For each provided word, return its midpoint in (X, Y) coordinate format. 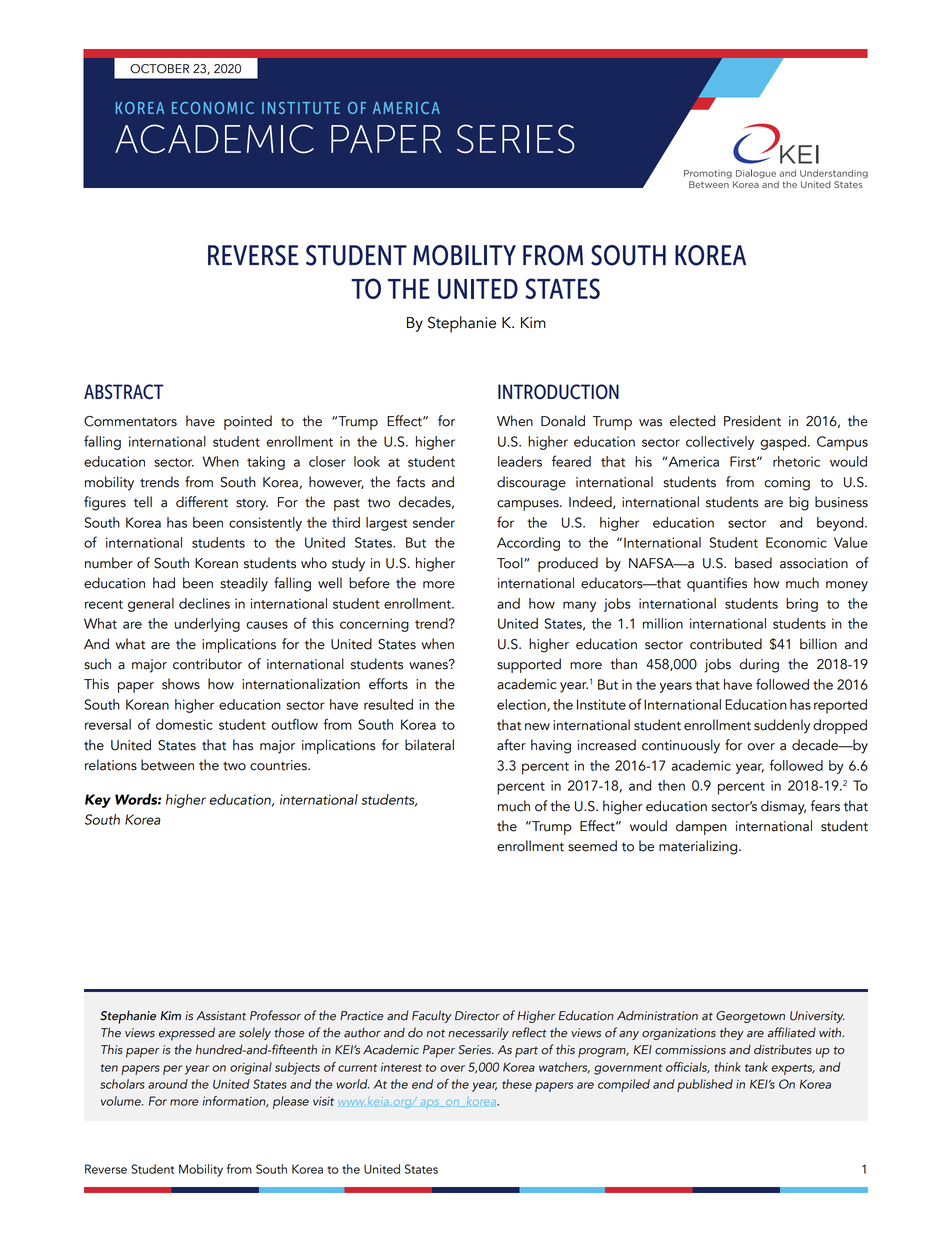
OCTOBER (159, 69)
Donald (563, 421)
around (168, 1084)
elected (692, 421)
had (164, 583)
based (753, 563)
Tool (511, 563)
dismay (783, 807)
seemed (592, 846)
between (167, 765)
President (752, 421)
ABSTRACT (124, 392)
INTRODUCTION (558, 392)
